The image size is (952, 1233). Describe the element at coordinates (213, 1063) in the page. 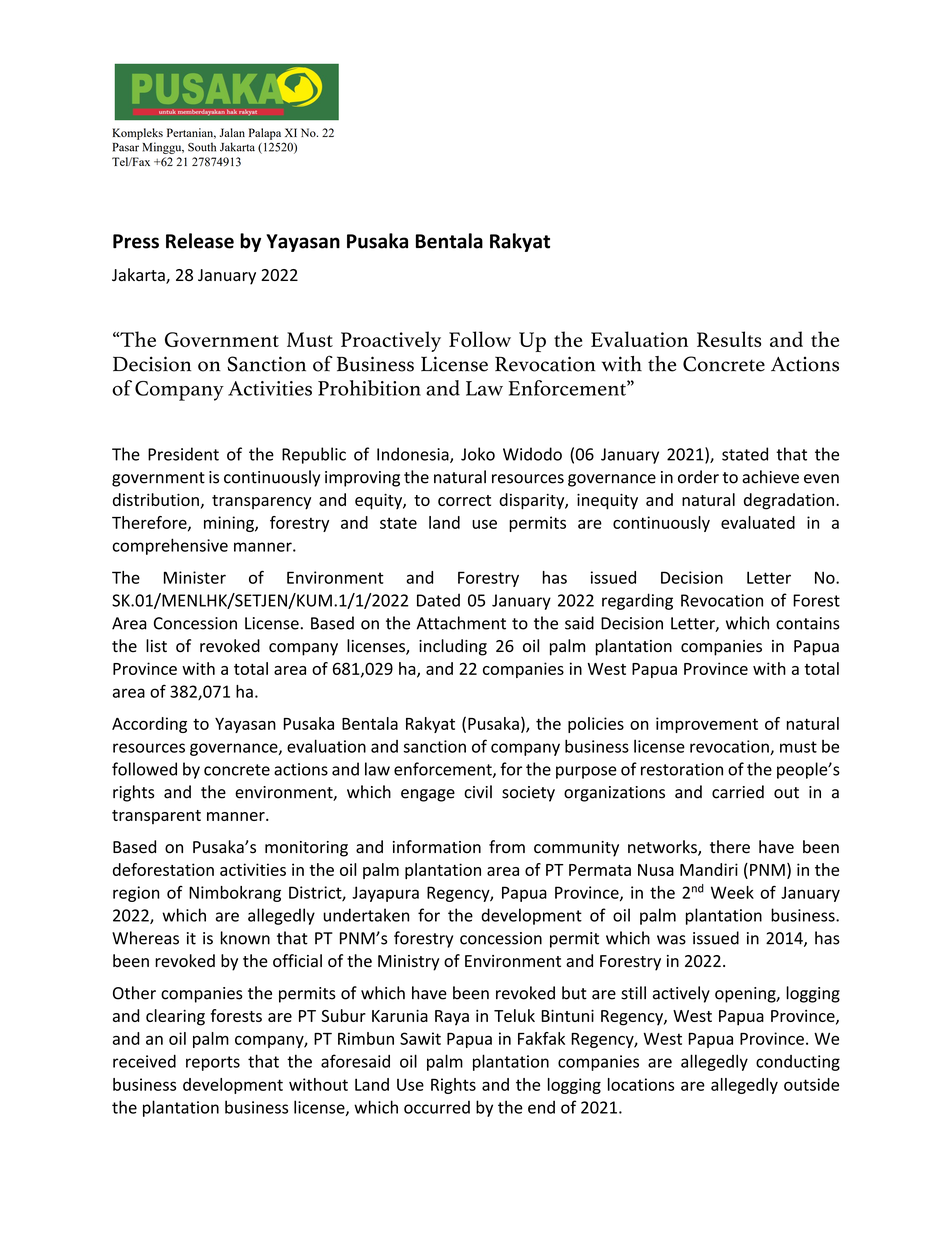

I see `reports` at that location.
